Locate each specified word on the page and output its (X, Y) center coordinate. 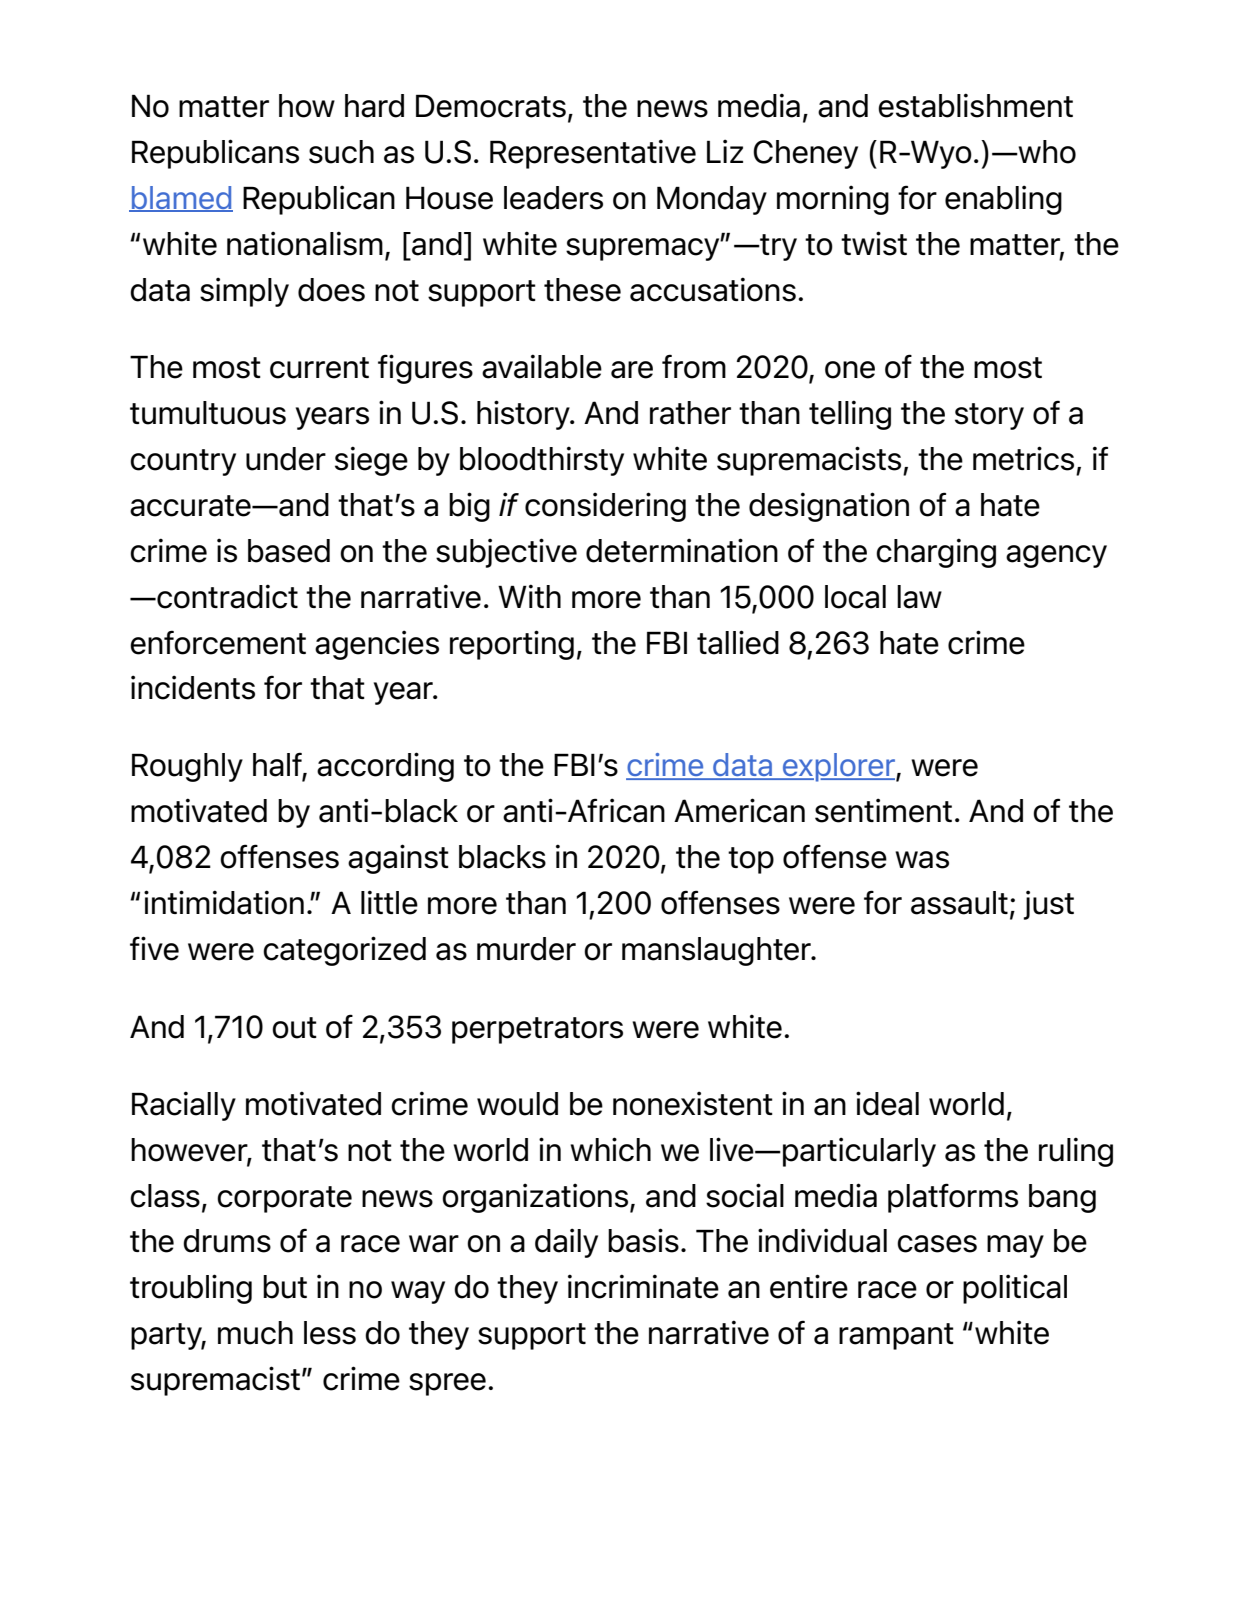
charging (936, 553)
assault (959, 903)
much (255, 1333)
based (289, 551)
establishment (975, 105)
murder (526, 949)
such (341, 152)
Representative (593, 154)
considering (605, 507)
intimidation (224, 902)
